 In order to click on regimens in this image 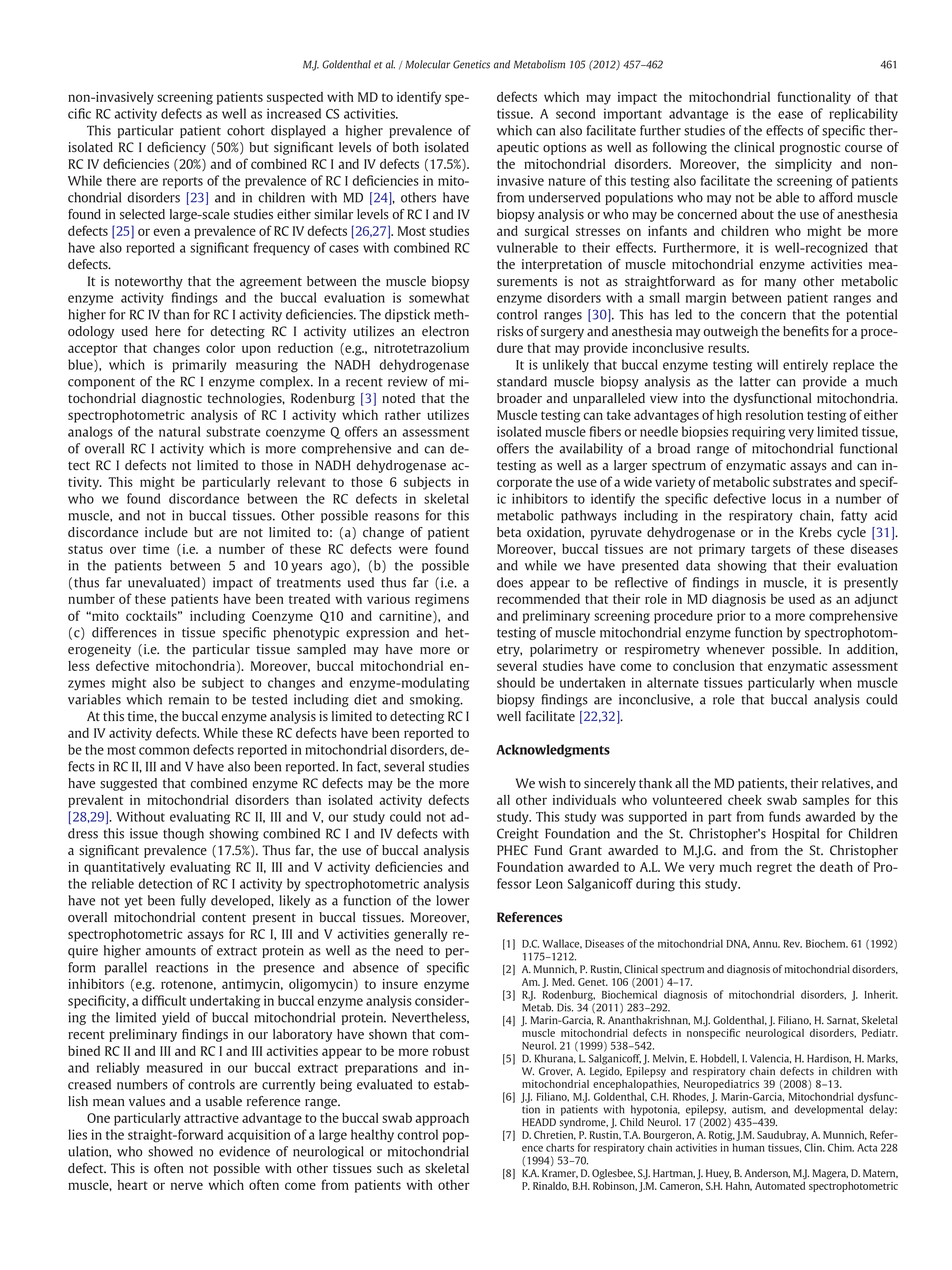, I will do `click(442, 600)`.
